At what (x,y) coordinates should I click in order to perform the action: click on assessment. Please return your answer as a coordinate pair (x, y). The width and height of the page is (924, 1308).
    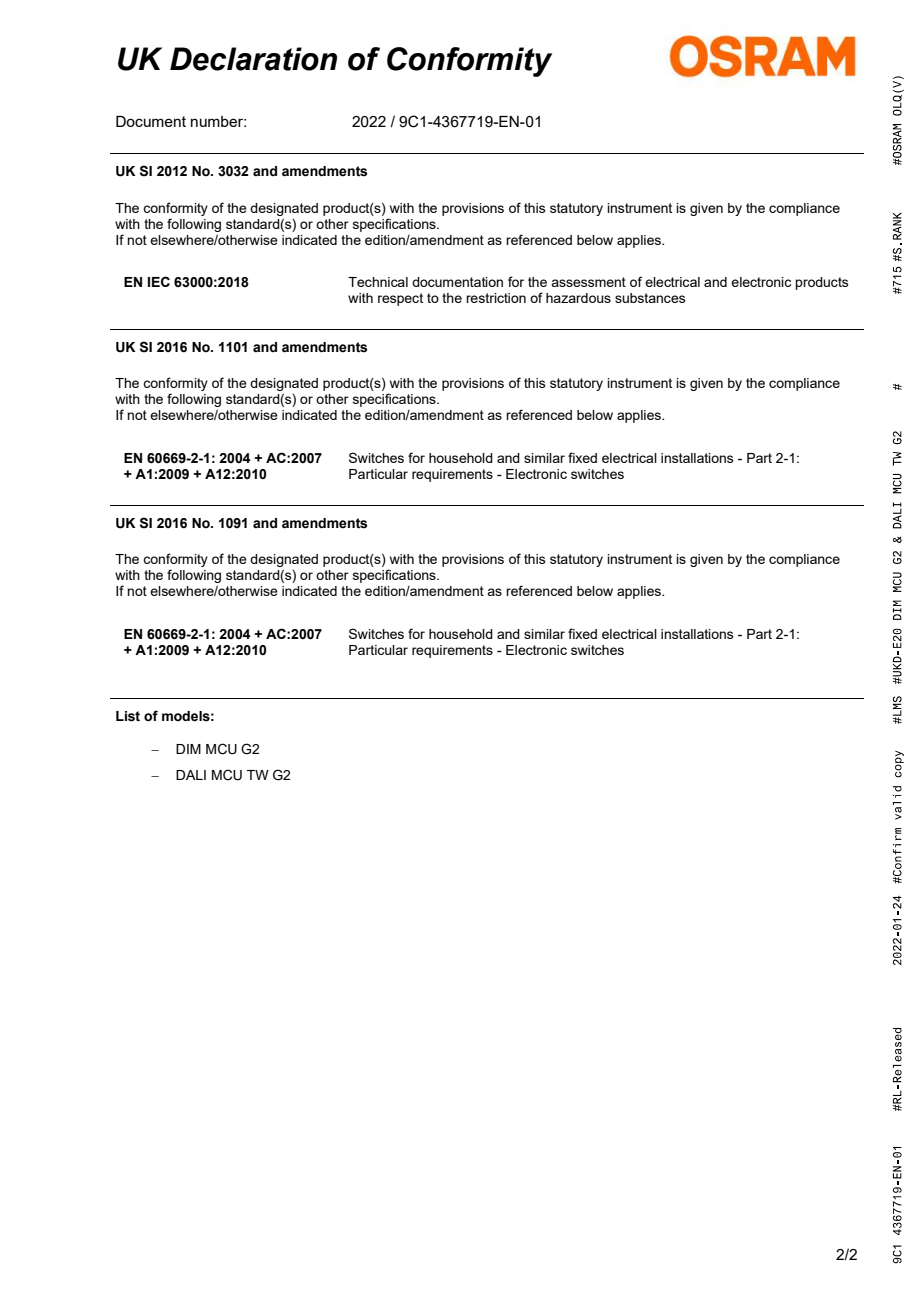
    Looking at the image, I should click on (588, 282).
